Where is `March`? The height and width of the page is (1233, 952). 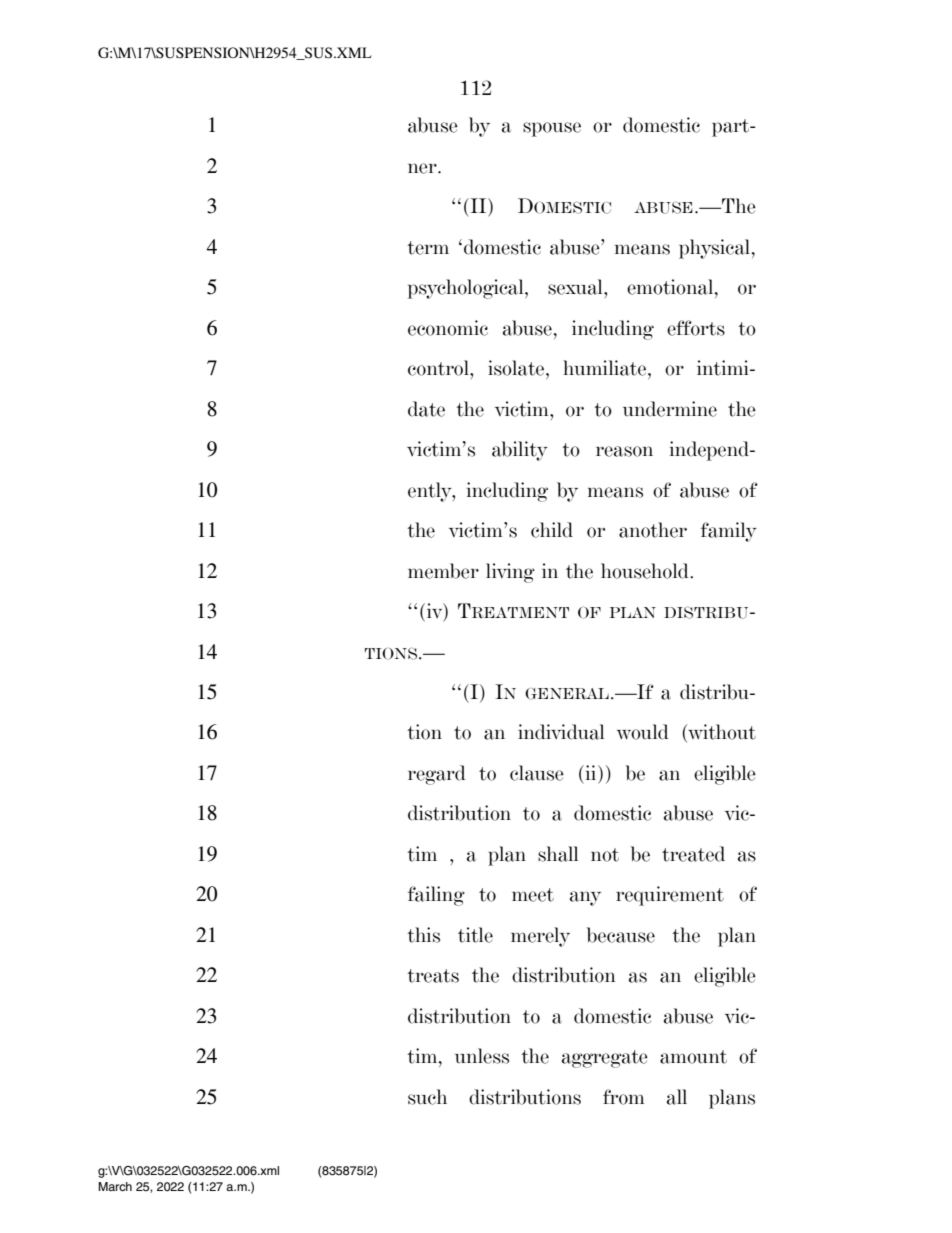 March is located at coordinates (115, 1186).
